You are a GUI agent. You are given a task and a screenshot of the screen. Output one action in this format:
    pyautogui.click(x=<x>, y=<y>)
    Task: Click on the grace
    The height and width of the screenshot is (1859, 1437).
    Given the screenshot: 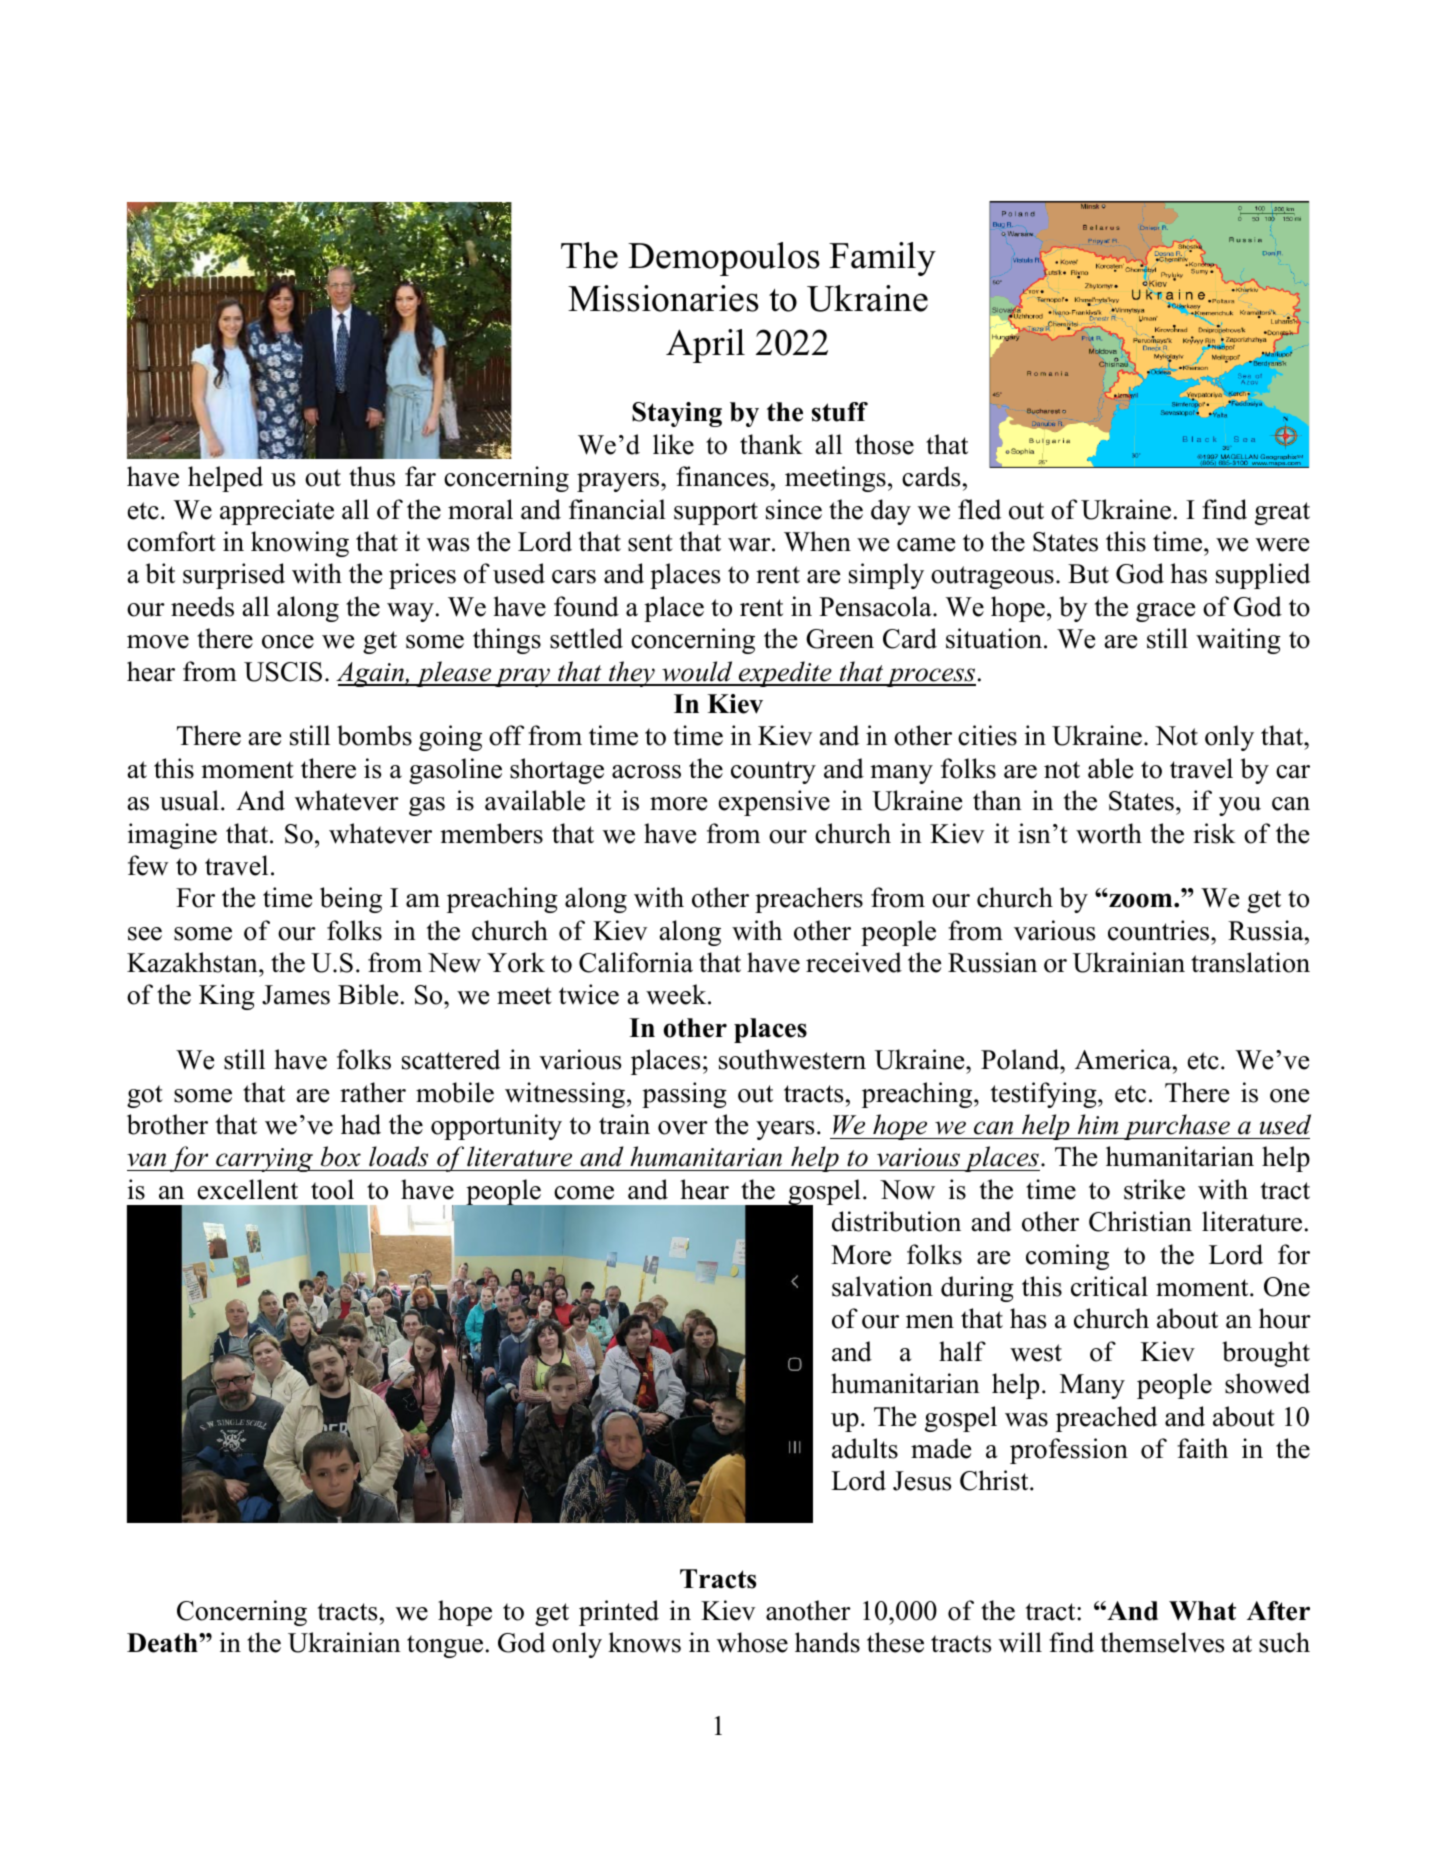 What is the action you would take?
    pyautogui.click(x=1165, y=612)
